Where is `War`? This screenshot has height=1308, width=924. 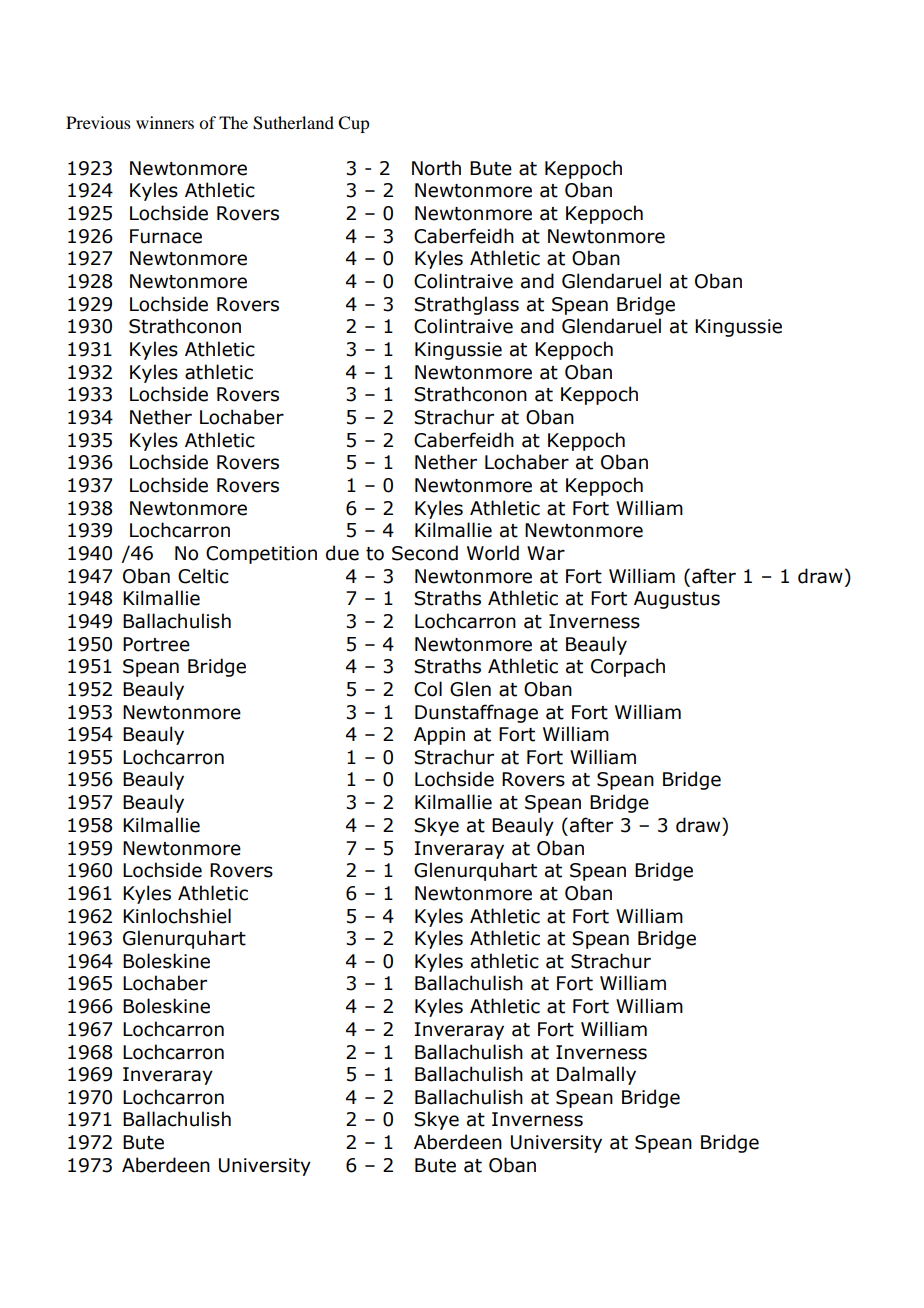 War is located at coordinates (546, 553).
